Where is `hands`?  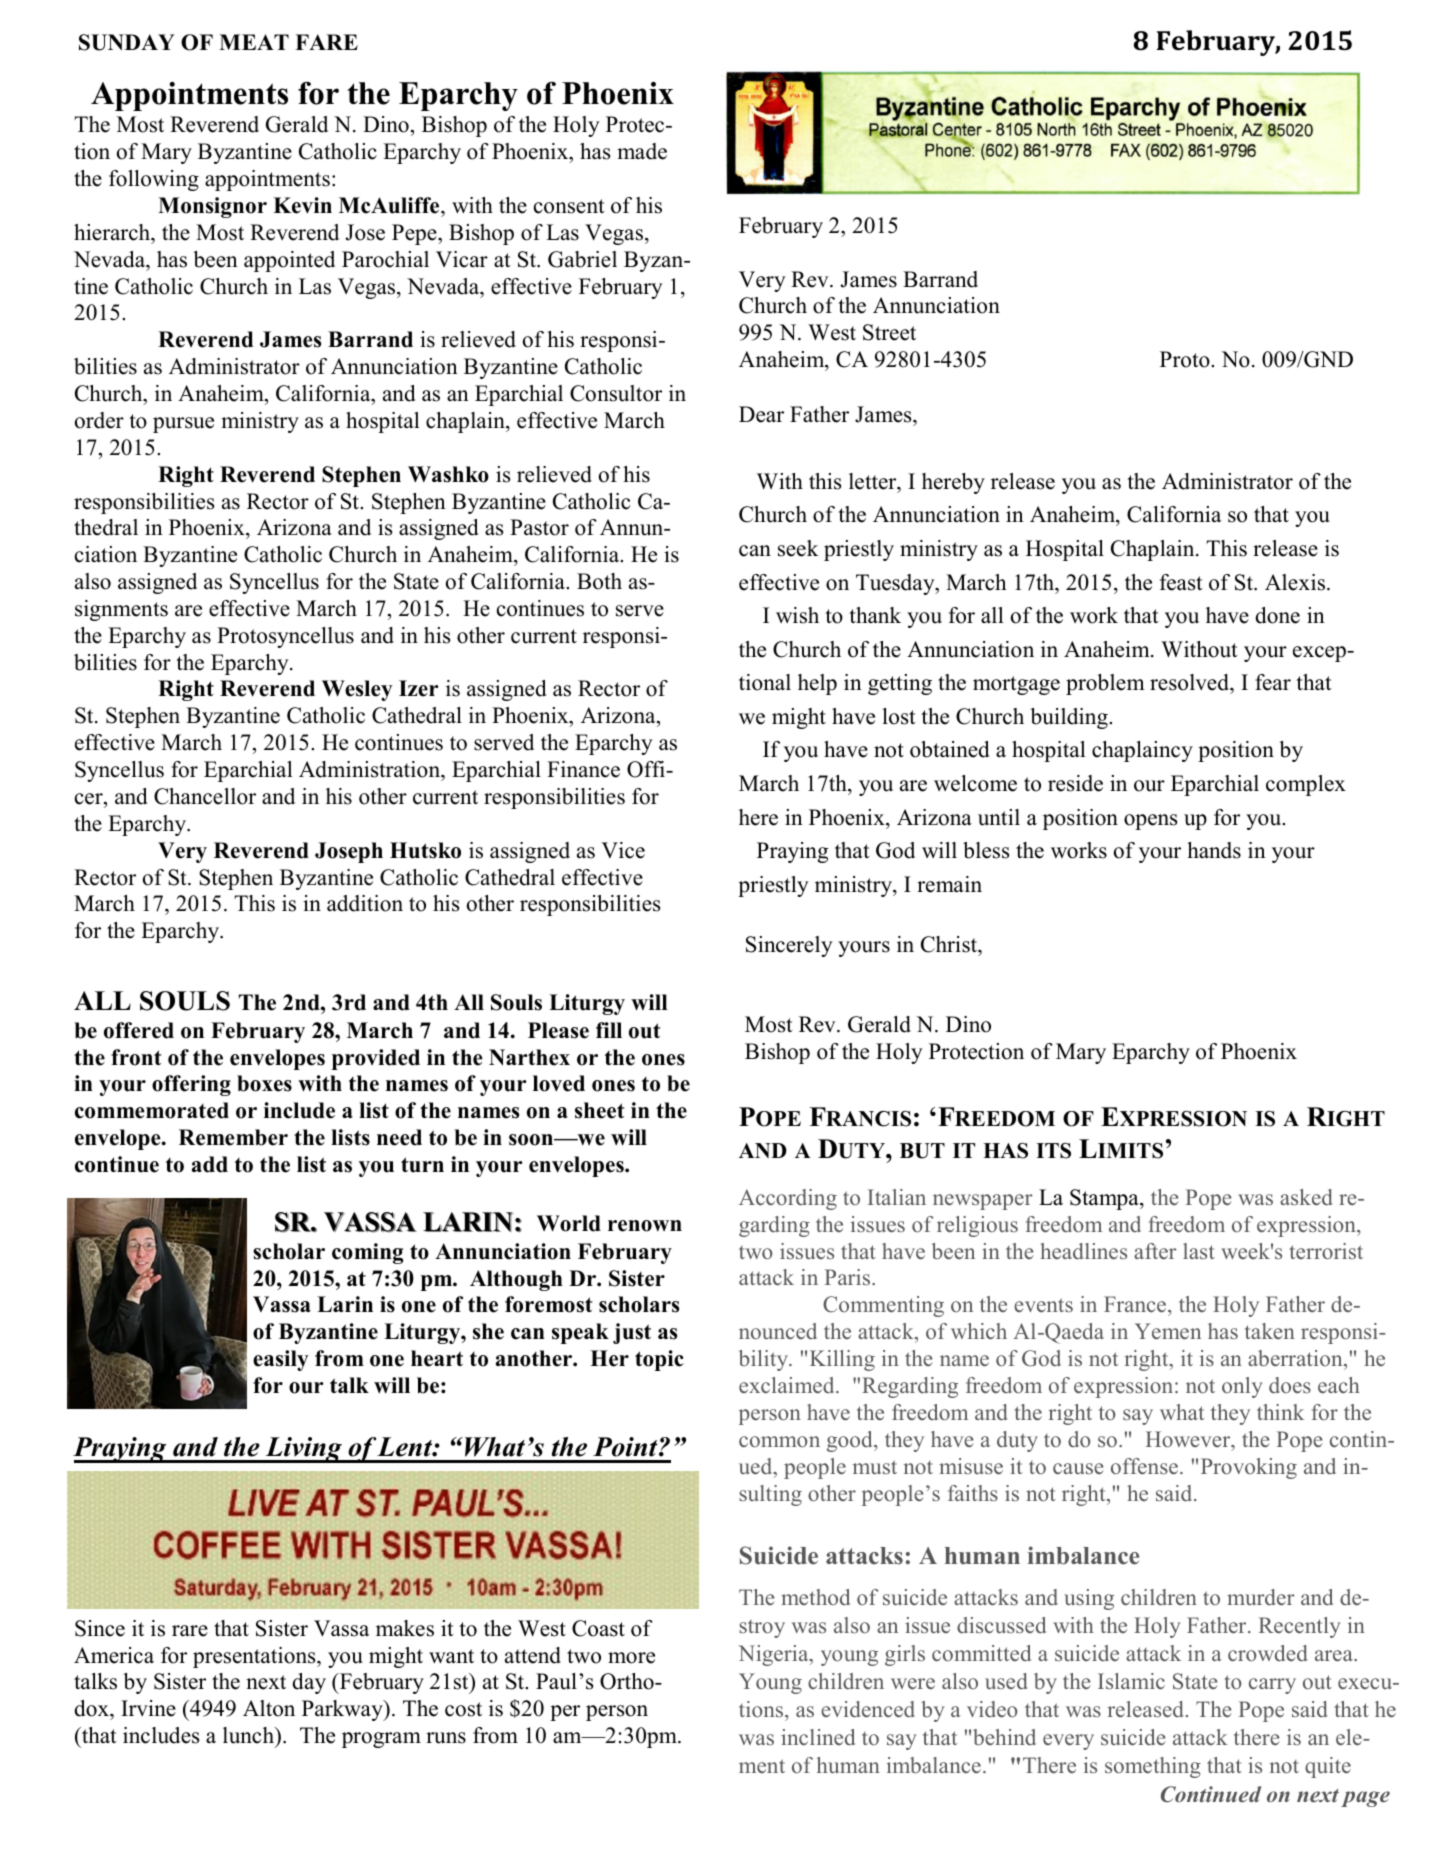
hands is located at coordinates (1214, 850).
